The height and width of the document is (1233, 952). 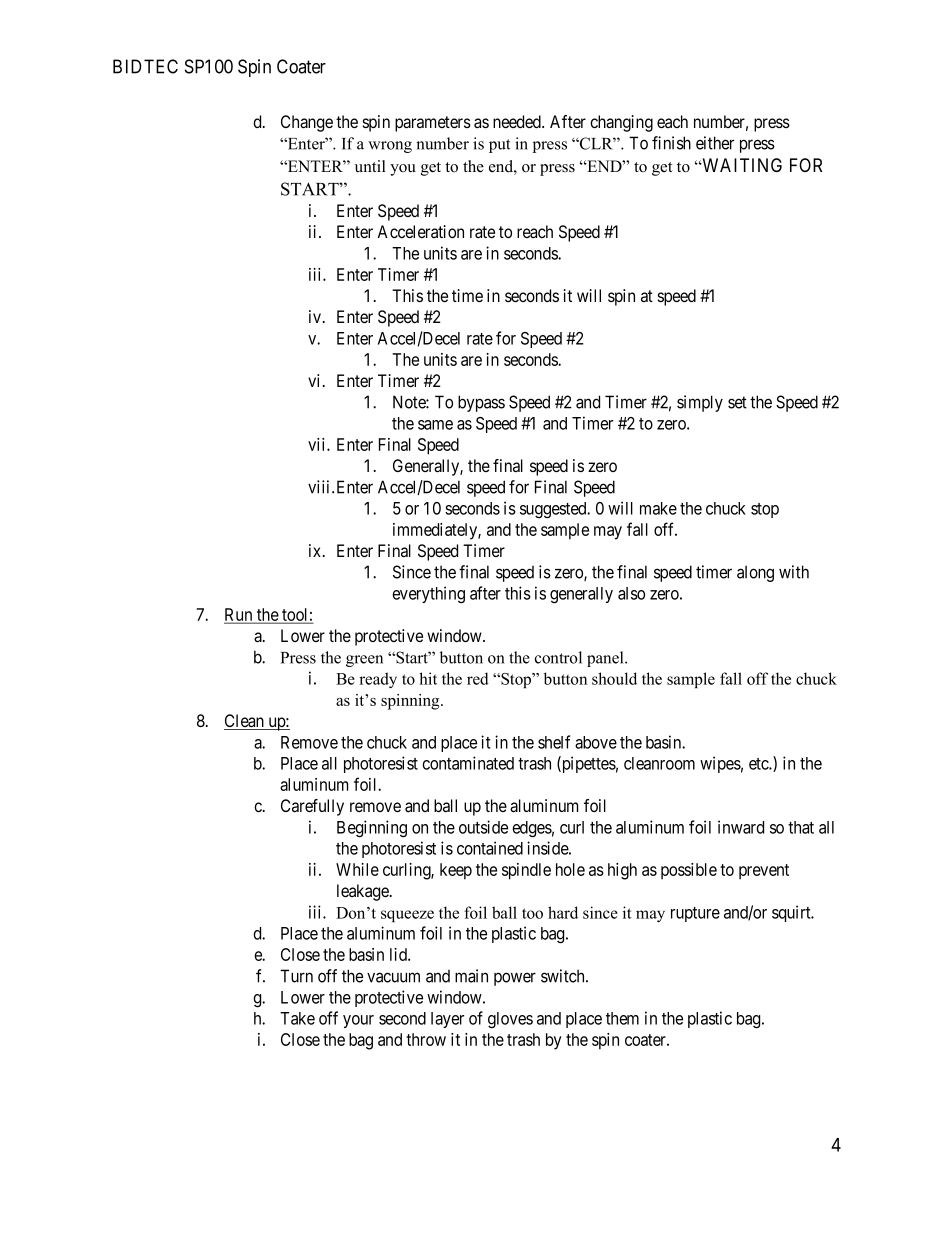 What do you see at coordinates (755, 573) in the document?
I see `along` at bounding box center [755, 573].
